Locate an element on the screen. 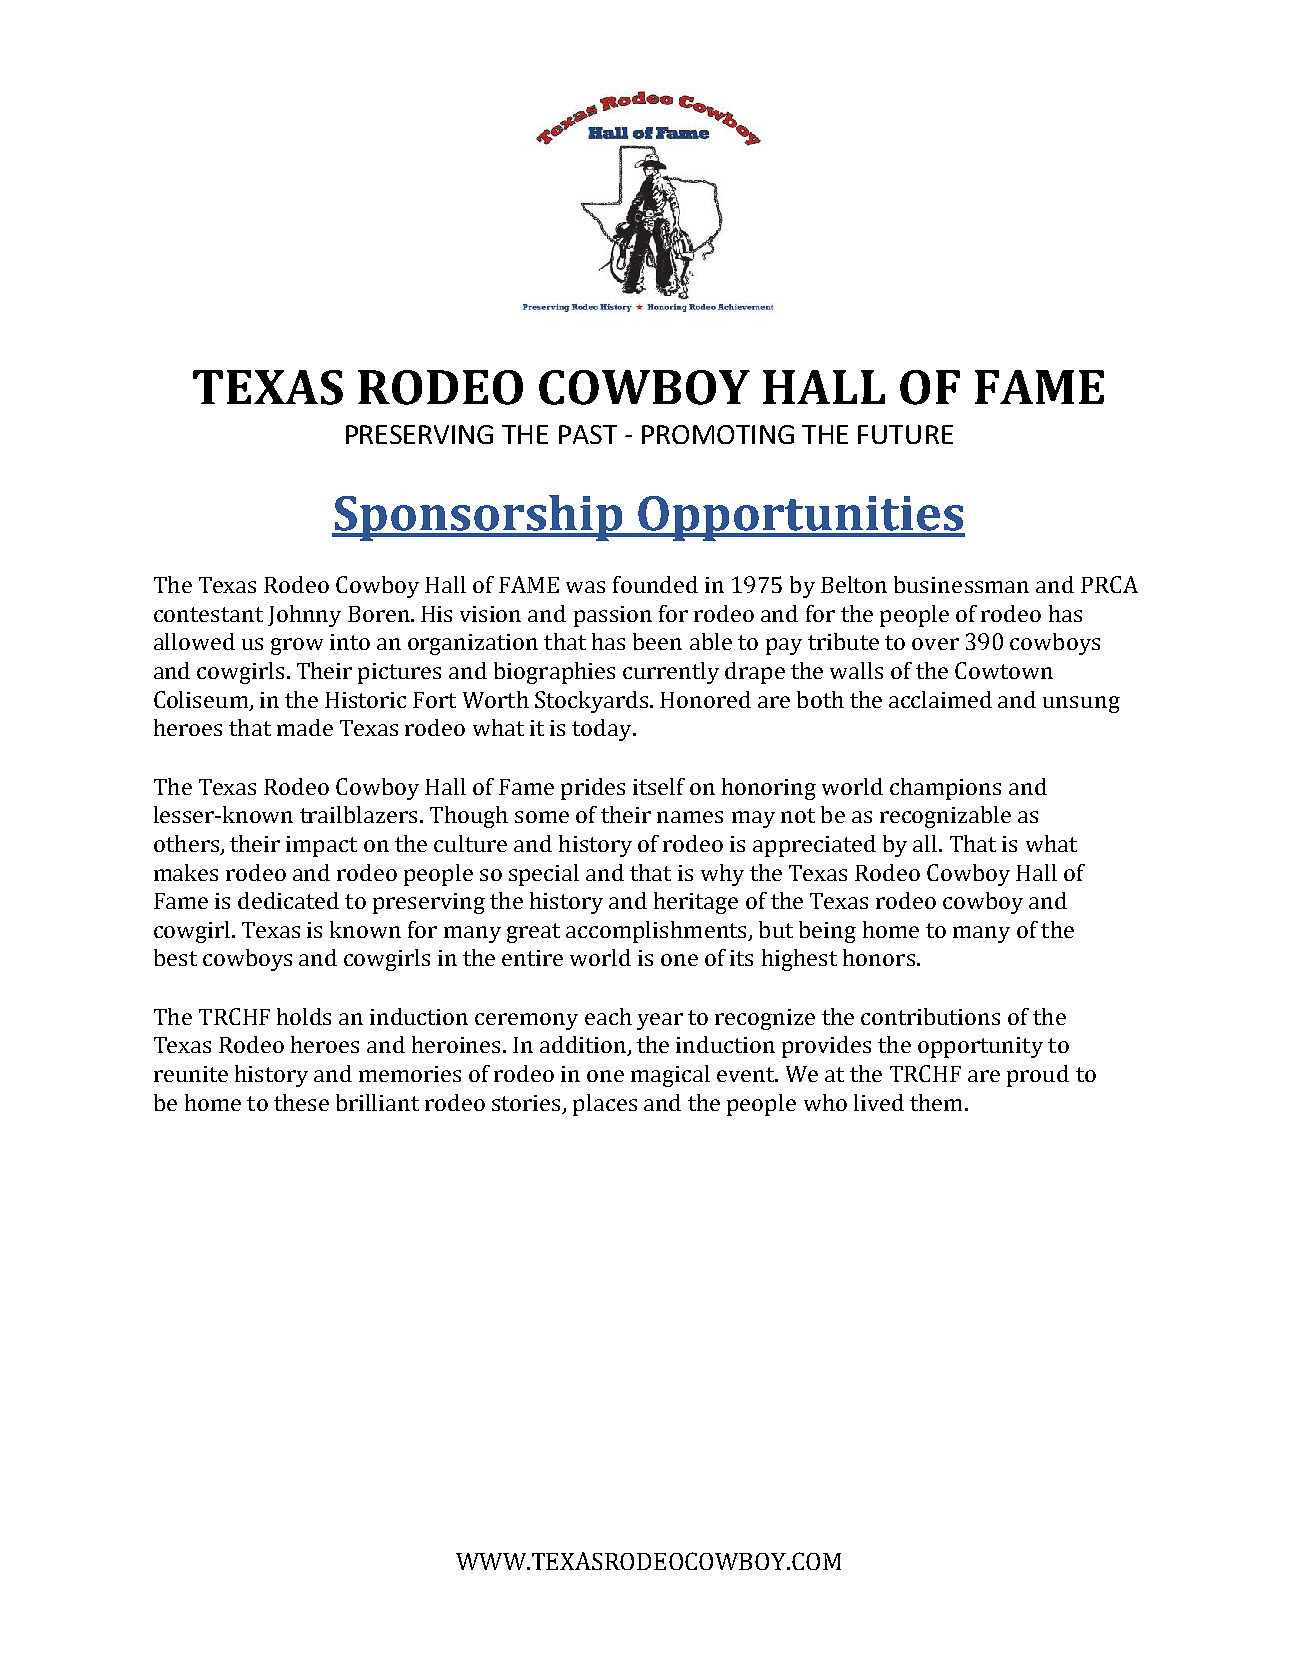  PAST is located at coordinates (588, 434).
